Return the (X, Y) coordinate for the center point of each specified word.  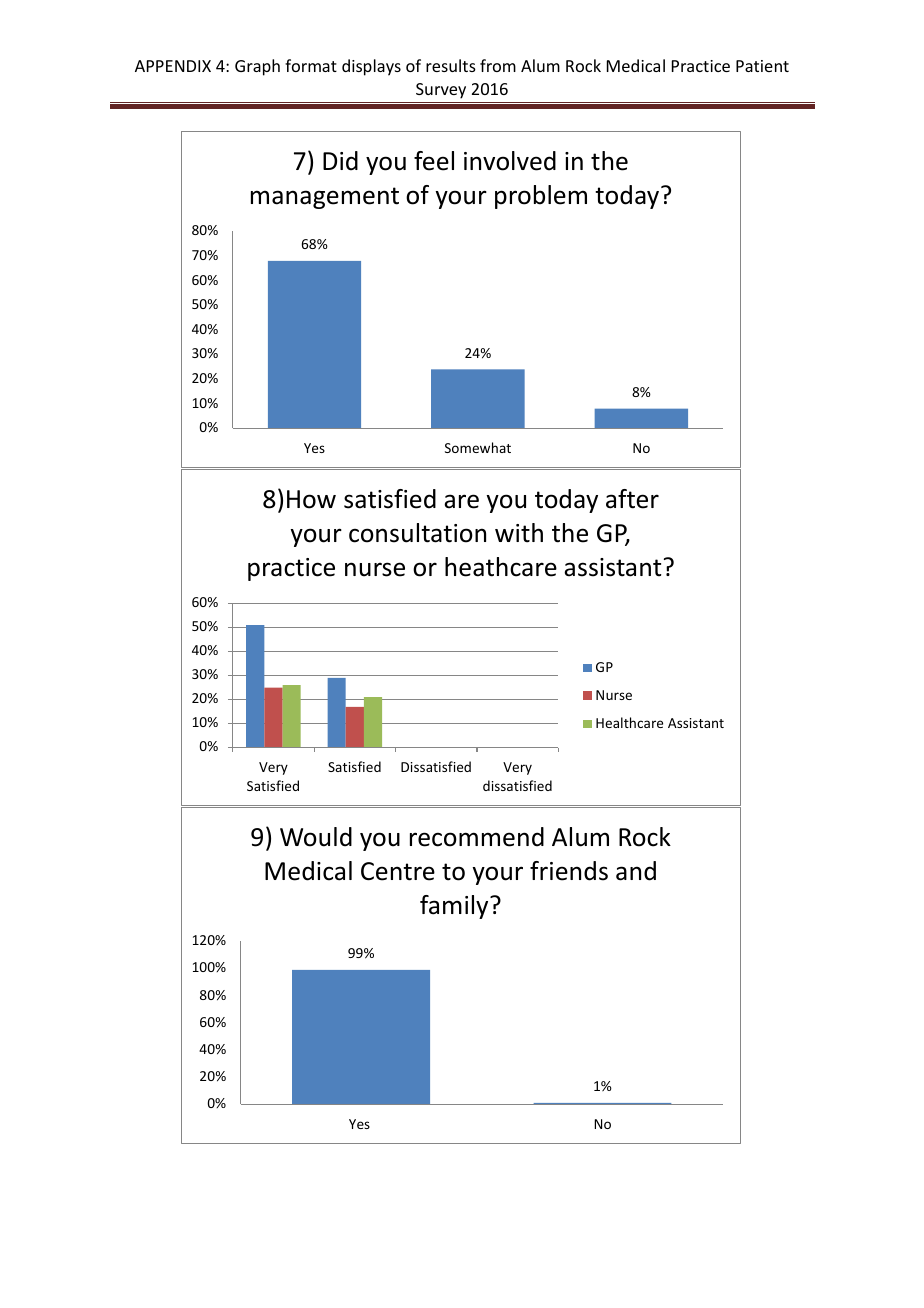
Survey (441, 91)
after (632, 499)
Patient (762, 66)
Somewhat (478, 447)
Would (316, 837)
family (455, 907)
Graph (257, 67)
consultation (417, 533)
